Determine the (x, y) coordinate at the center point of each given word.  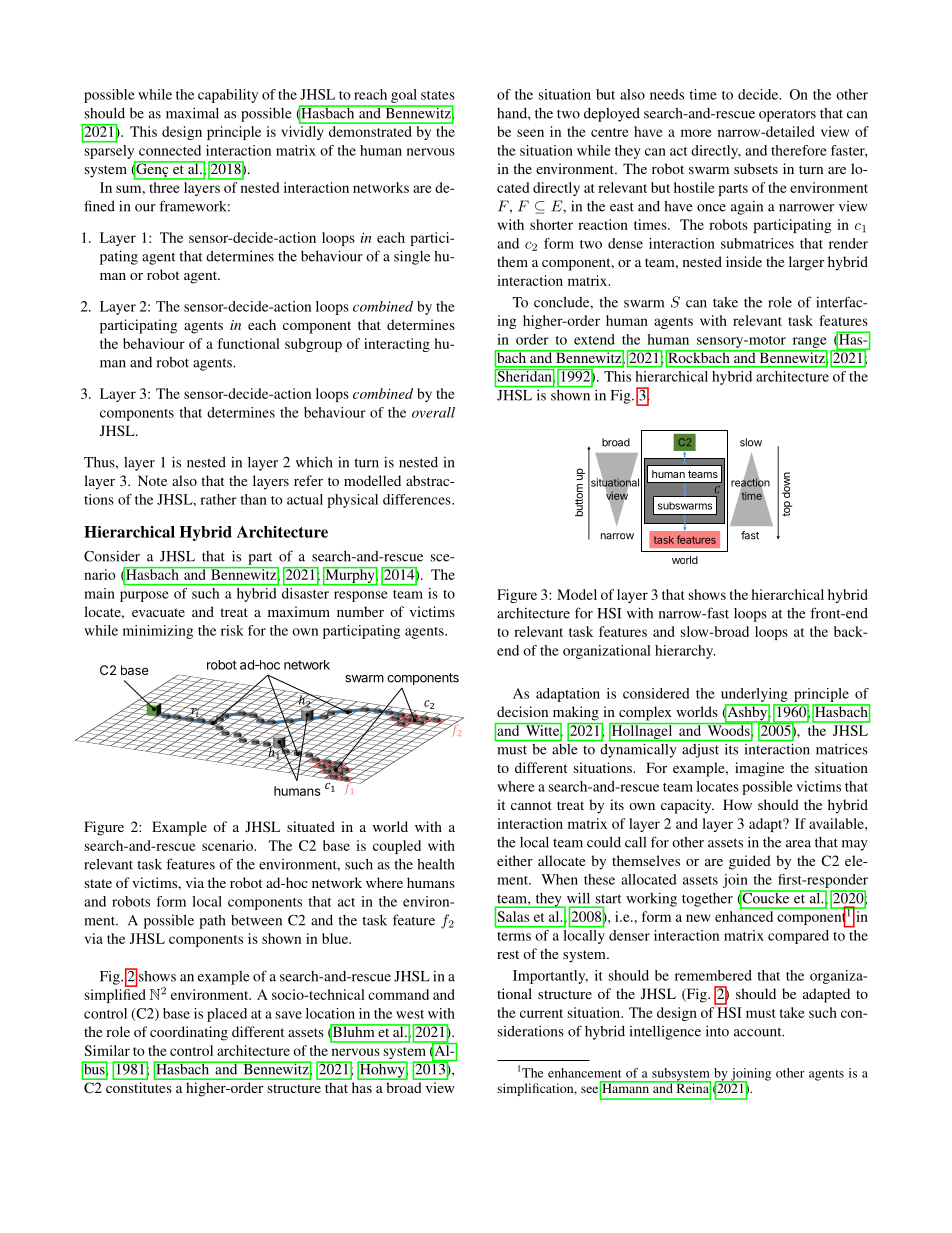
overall (433, 412)
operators (787, 115)
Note (152, 480)
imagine (759, 769)
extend (594, 339)
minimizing (158, 632)
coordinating (189, 1033)
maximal (192, 113)
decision (522, 711)
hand (513, 113)
